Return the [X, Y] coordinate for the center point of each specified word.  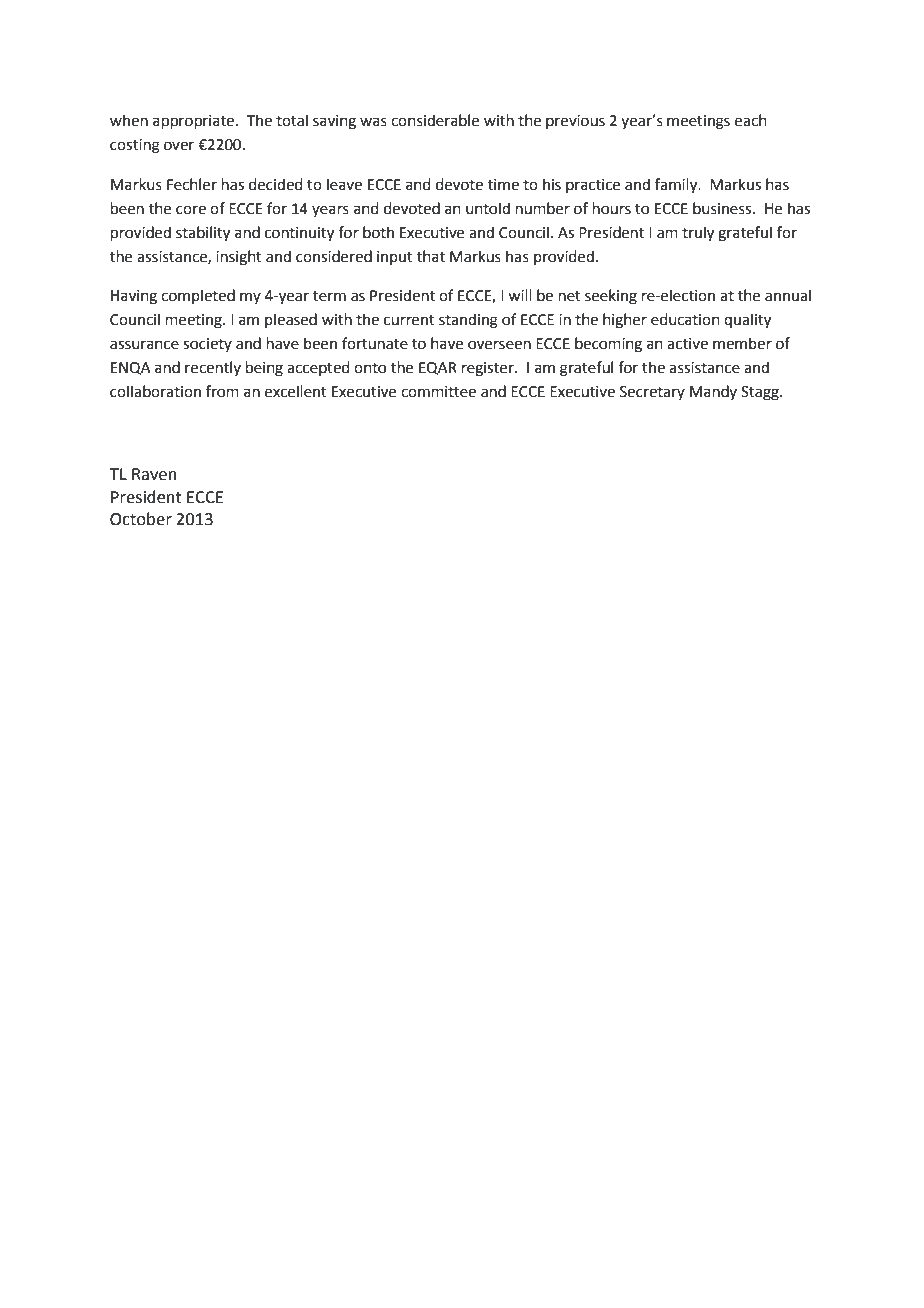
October [141, 519]
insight [239, 258]
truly [698, 234]
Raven [154, 474]
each [751, 120]
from [222, 391]
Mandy [713, 392]
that [431, 256]
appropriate [193, 122]
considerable [435, 120]
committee [438, 392]
